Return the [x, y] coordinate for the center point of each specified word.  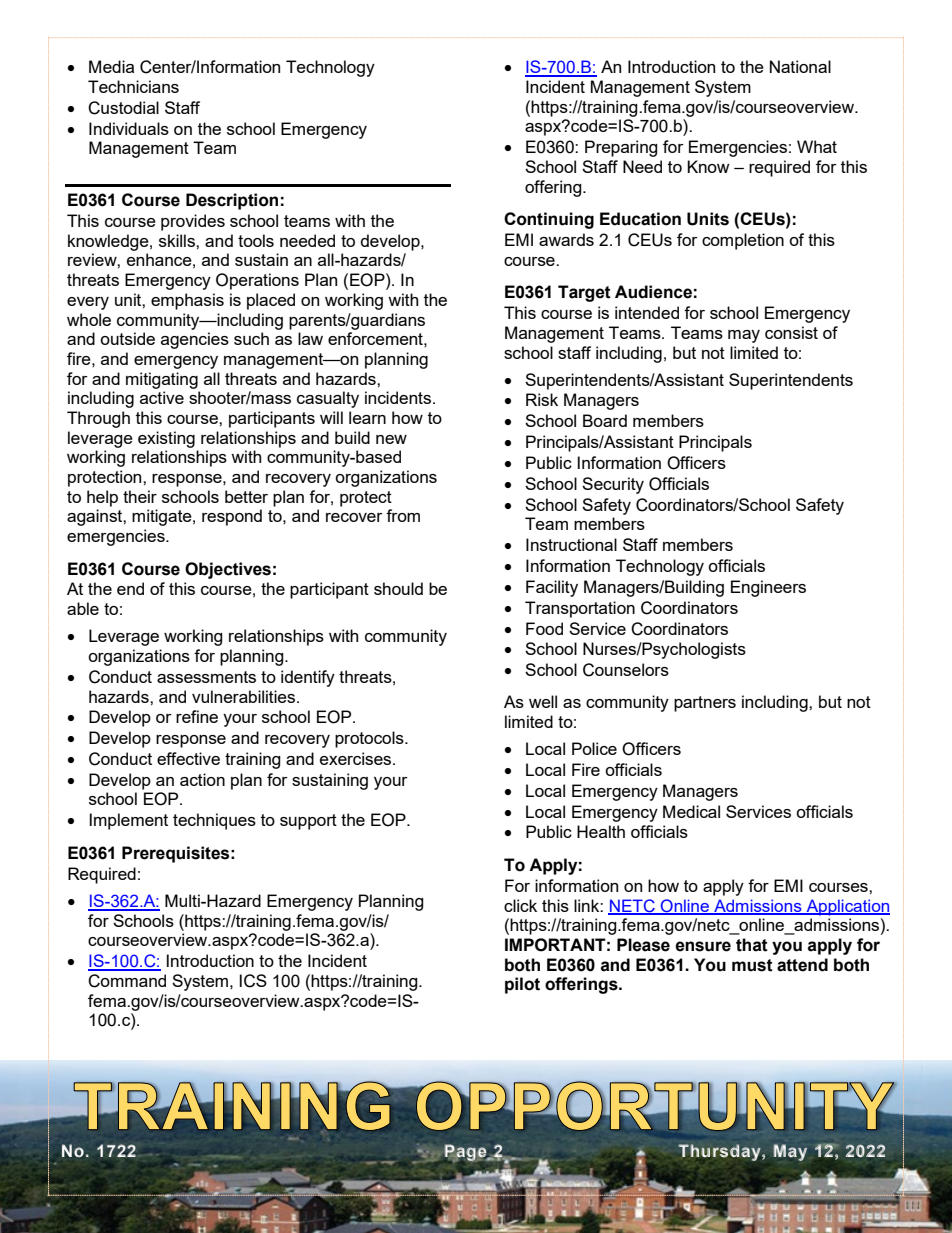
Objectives [228, 570]
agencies [195, 340]
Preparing [621, 148]
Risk [542, 399]
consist [791, 332]
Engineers [768, 588]
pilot [522, 985]
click [520, 905]
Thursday [720, 1152]
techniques [214, 821]
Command [127, 981]
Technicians [133, 86]
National [800, 66]
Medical [691, 811]
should [398, 588]
